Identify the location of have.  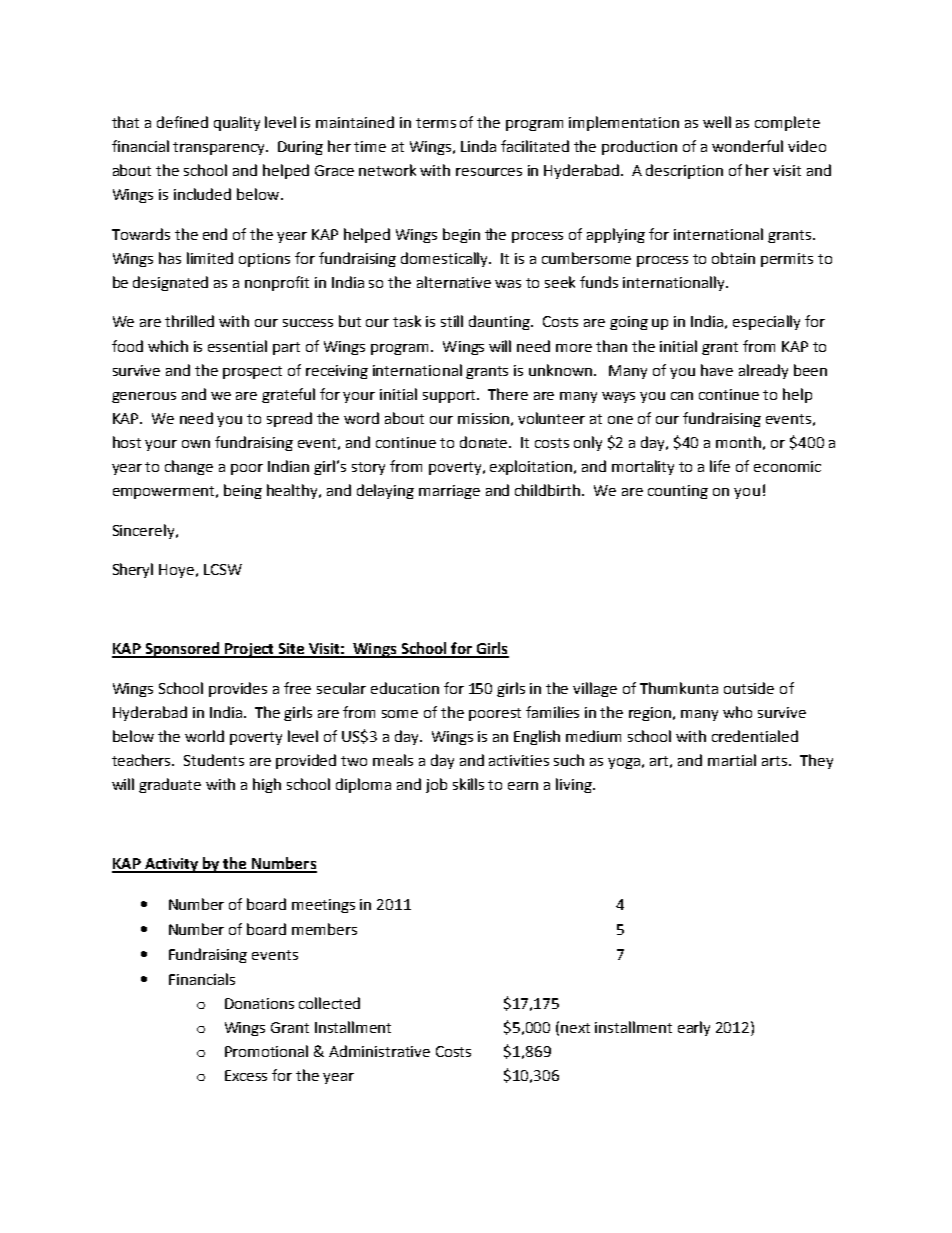
(717, 370).
